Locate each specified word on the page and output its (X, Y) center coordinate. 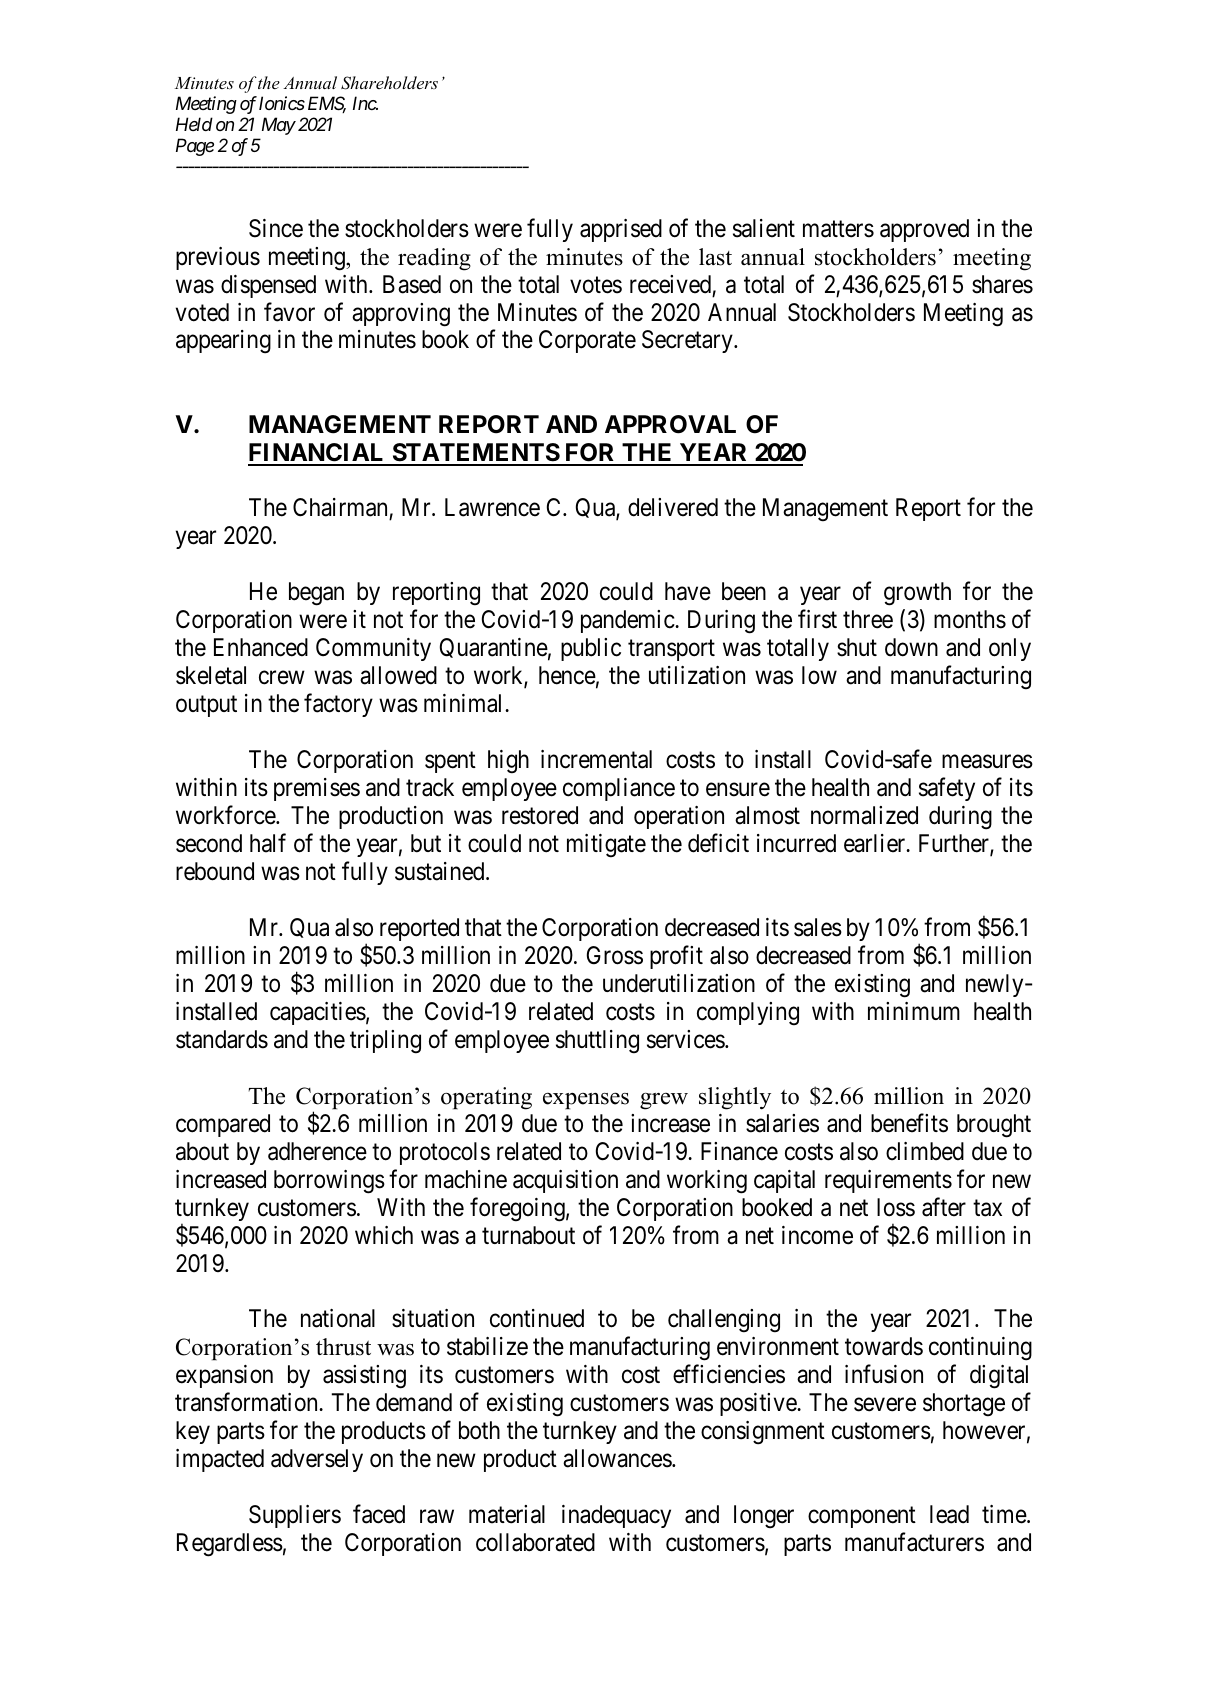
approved (924, 230)
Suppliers (295, 1516)
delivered (673, 507)
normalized (864, 815)
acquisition (565, 1181)
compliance (619, 789)
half (268, 843)
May (279, 126)
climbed (925, 1151)
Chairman (341, 509)
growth (917, 594)
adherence (317, 1151)
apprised (621, 230)
